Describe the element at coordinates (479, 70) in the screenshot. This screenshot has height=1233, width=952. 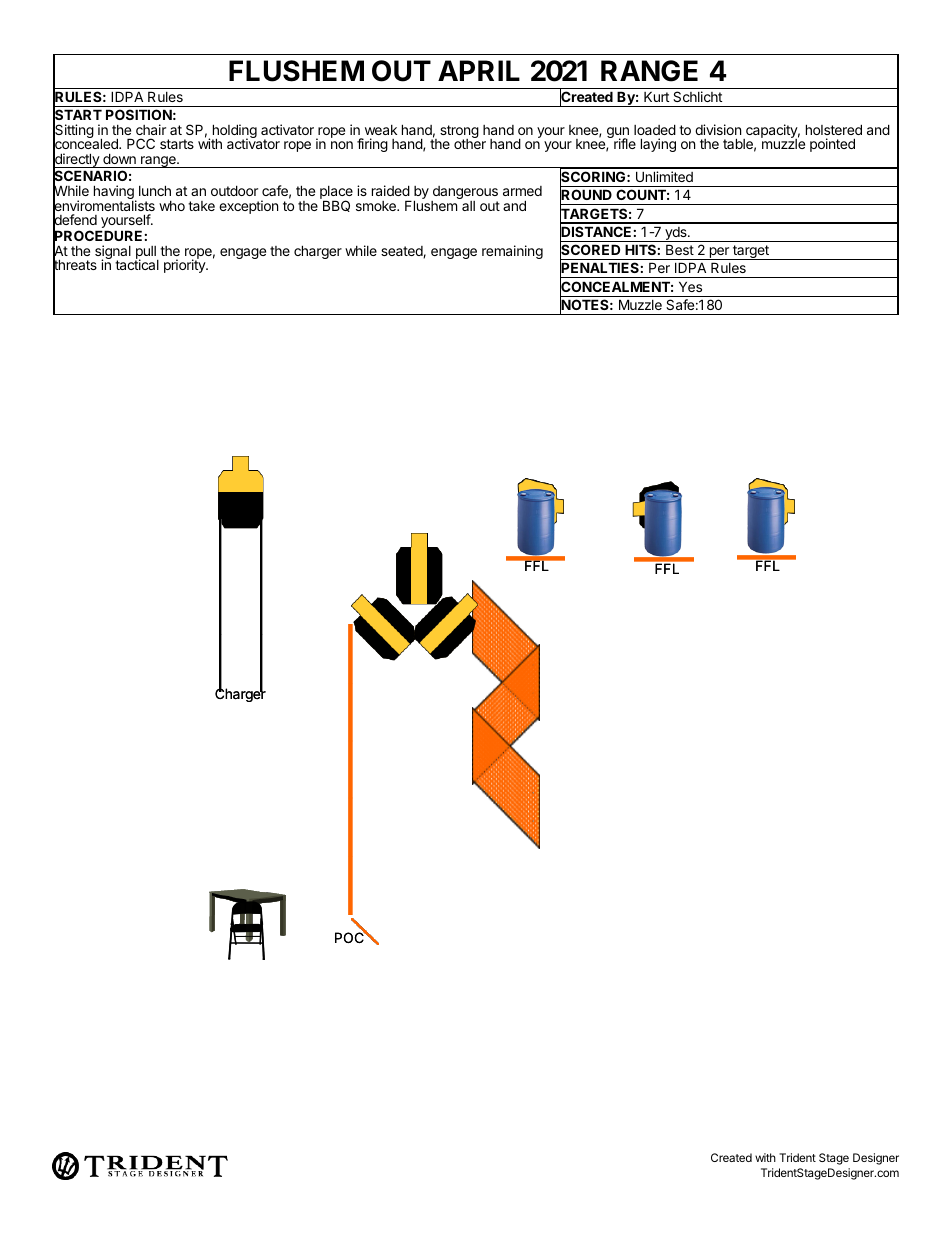
I see `APRIL` at that location.
